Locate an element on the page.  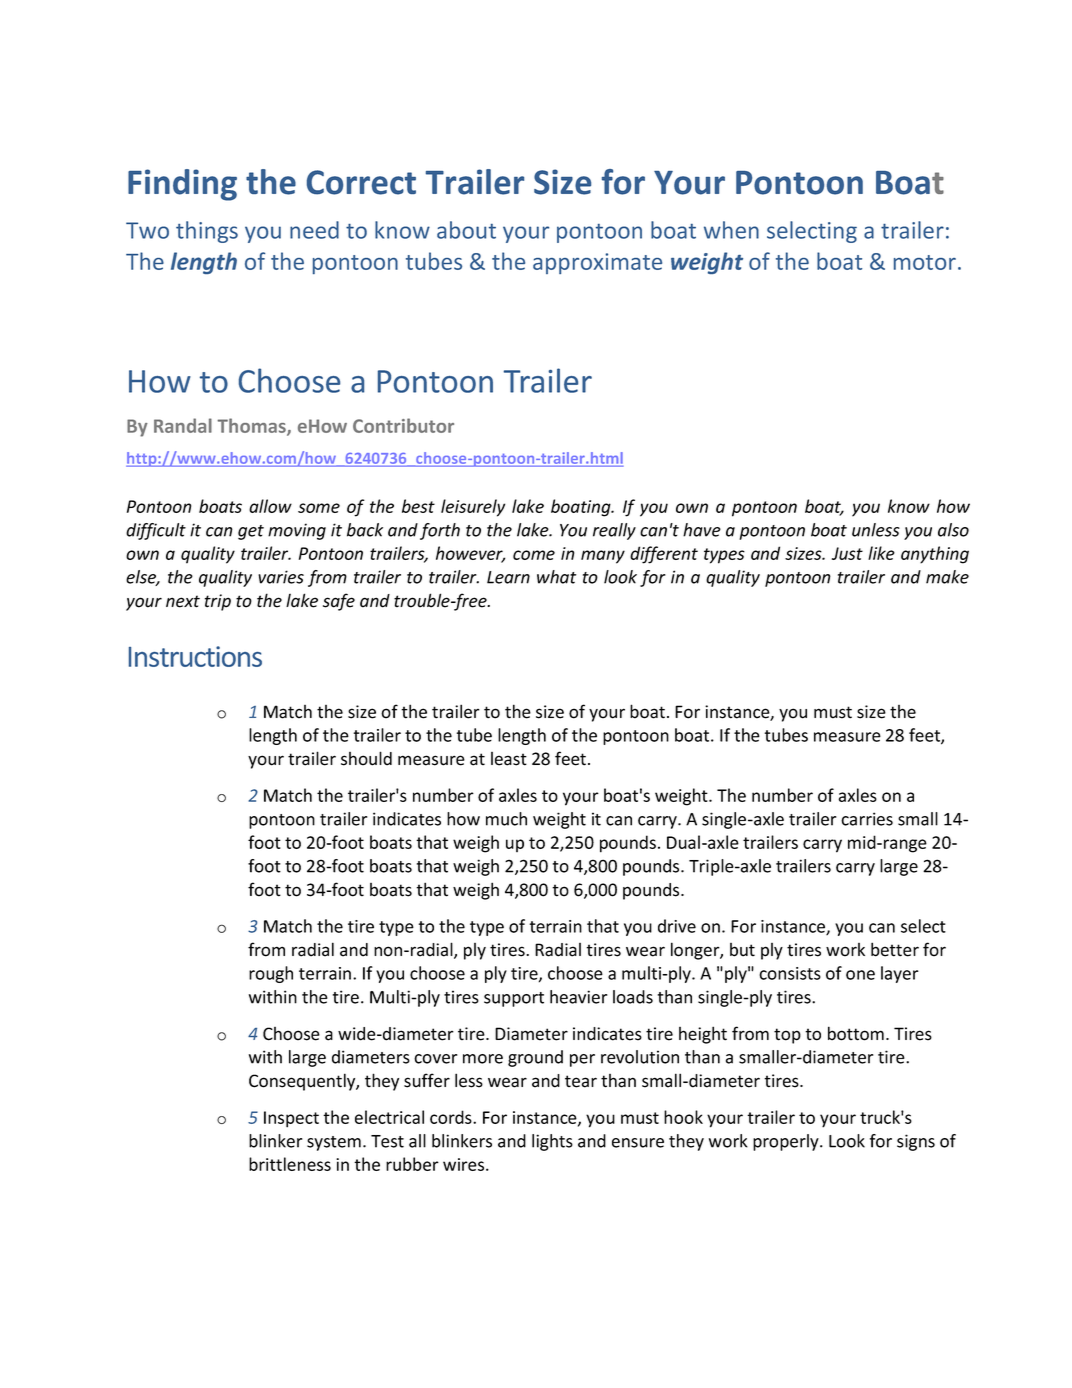
things is located at coordinates (207, 232).
